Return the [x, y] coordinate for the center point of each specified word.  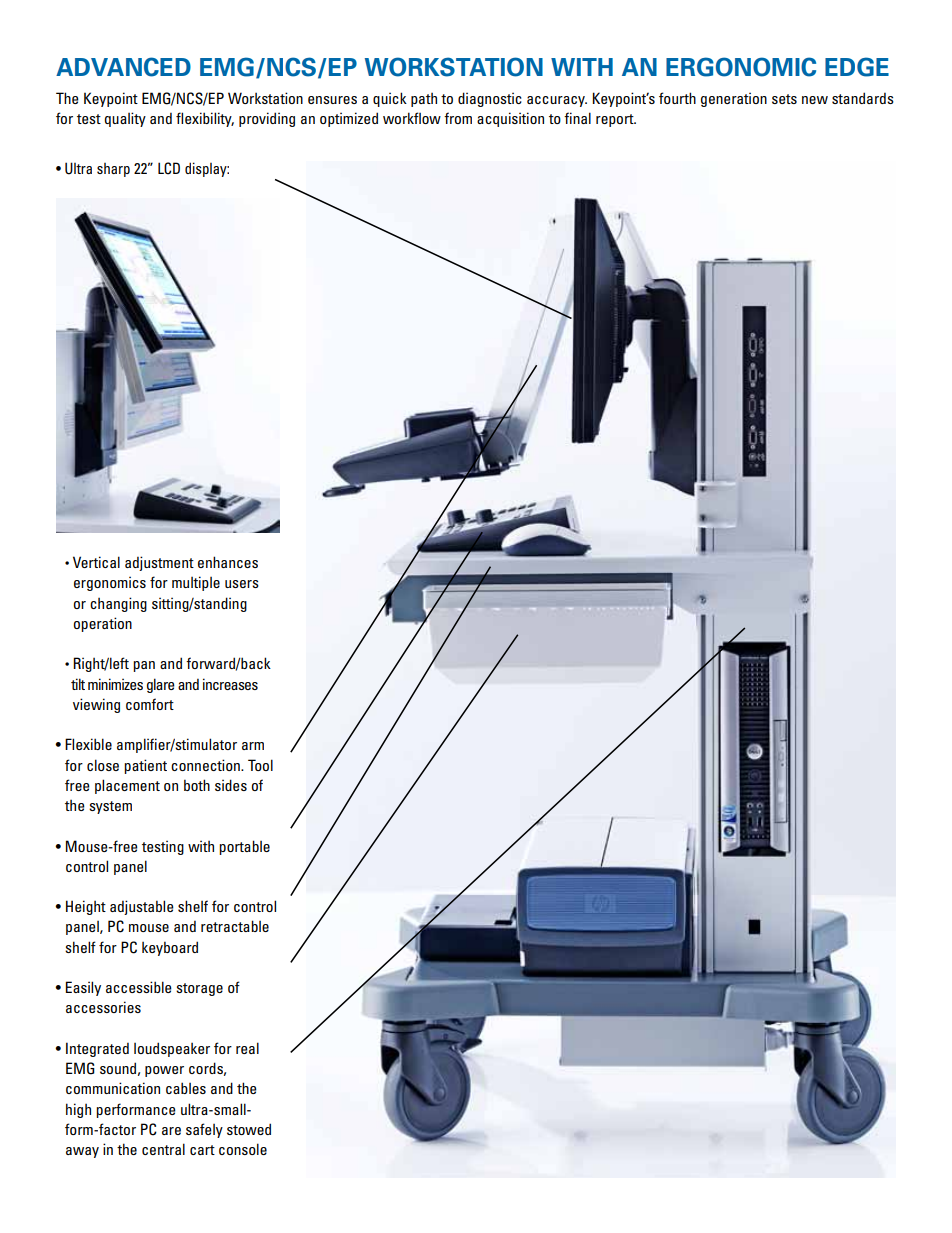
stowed [249, 1129]
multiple [196, 583]
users [242, 584]
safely [204, 1130]
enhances [228, 562]
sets [784, 99]
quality [125, 119]
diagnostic [490, 99]
